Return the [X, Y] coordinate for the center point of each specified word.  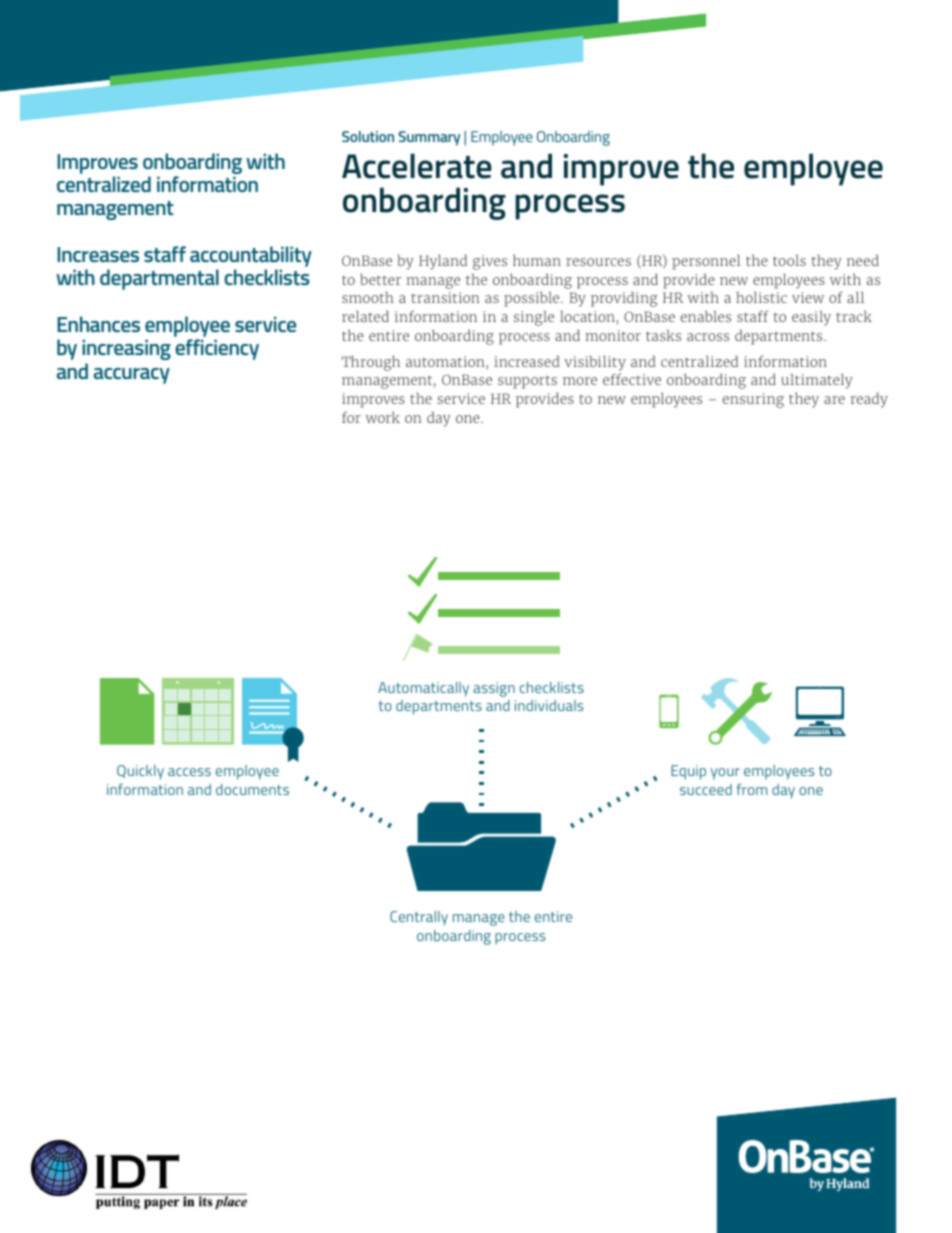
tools [789, 260]
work [382, 417]
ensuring [753, 400]
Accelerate [417, 166]
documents [252, 789]
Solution [368, 136]
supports [527, 382]
